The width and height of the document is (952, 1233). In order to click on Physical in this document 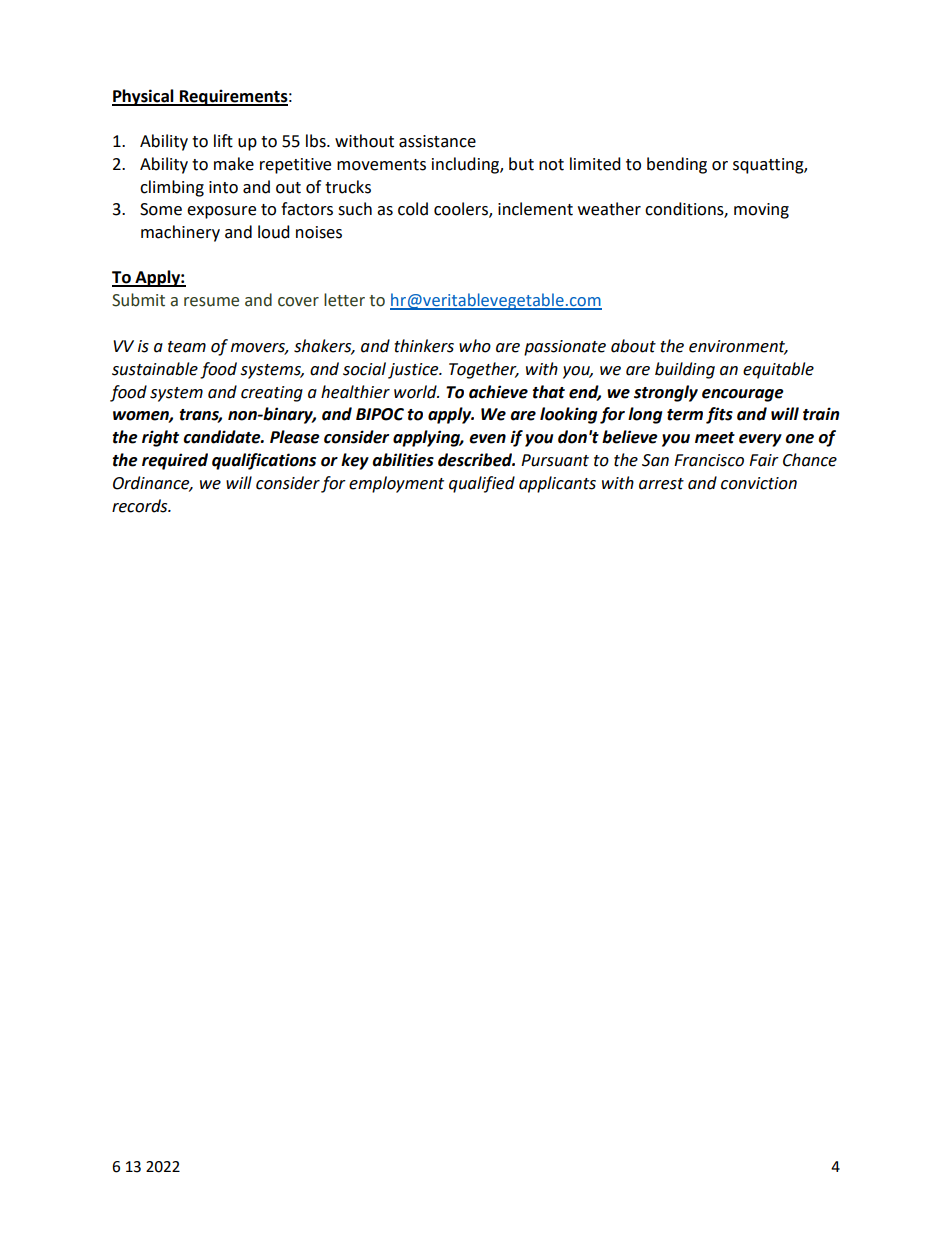, I will do `click(144, 97)`.
